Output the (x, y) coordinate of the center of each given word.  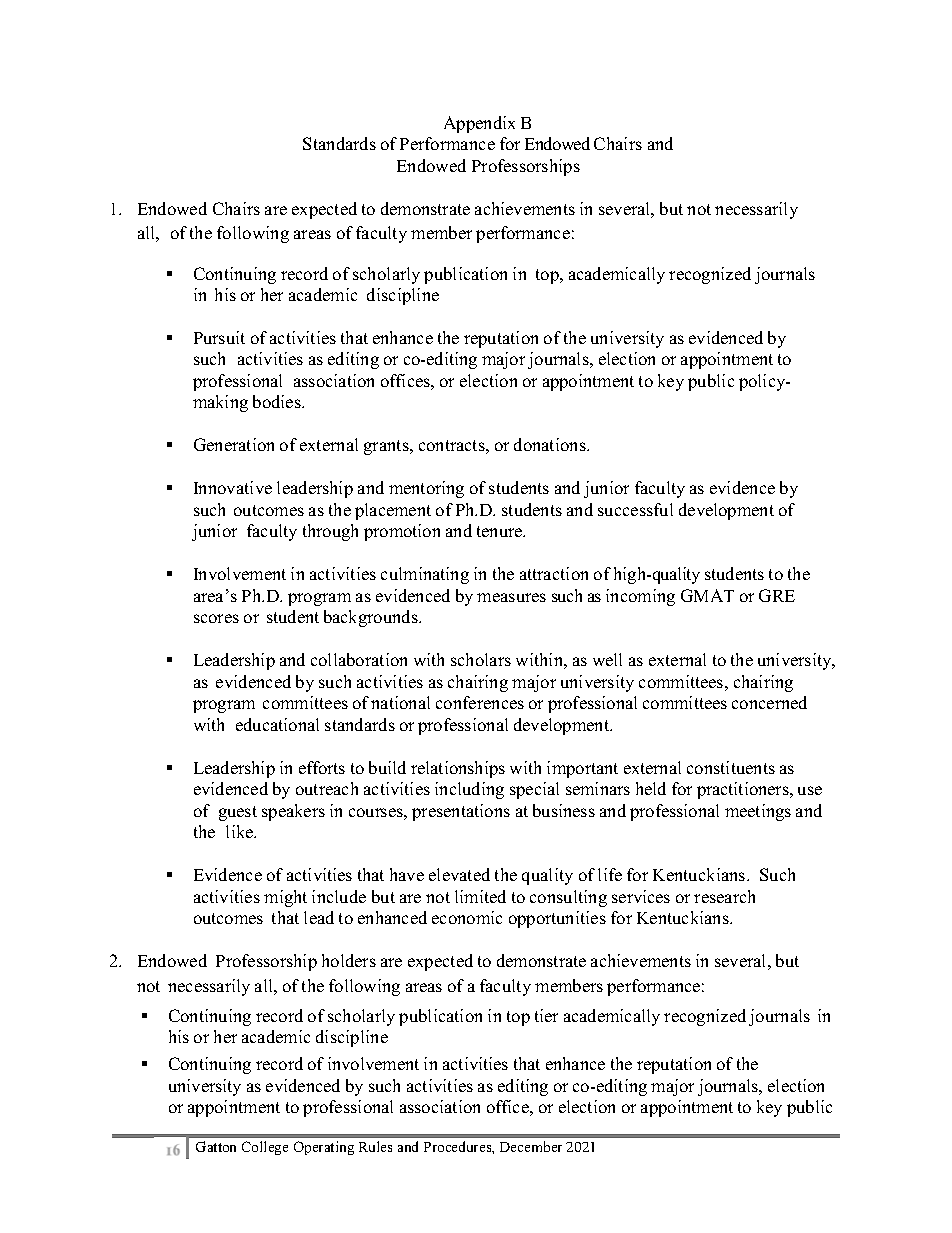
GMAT (707, 595)
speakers (293, 812)
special (534, 790)
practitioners (744, 790)
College (265, 1148)
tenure (501, 531)
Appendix (479, 124)
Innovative (233, 487)
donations (551, 444)
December (531, 1146)
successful (635, 509)
